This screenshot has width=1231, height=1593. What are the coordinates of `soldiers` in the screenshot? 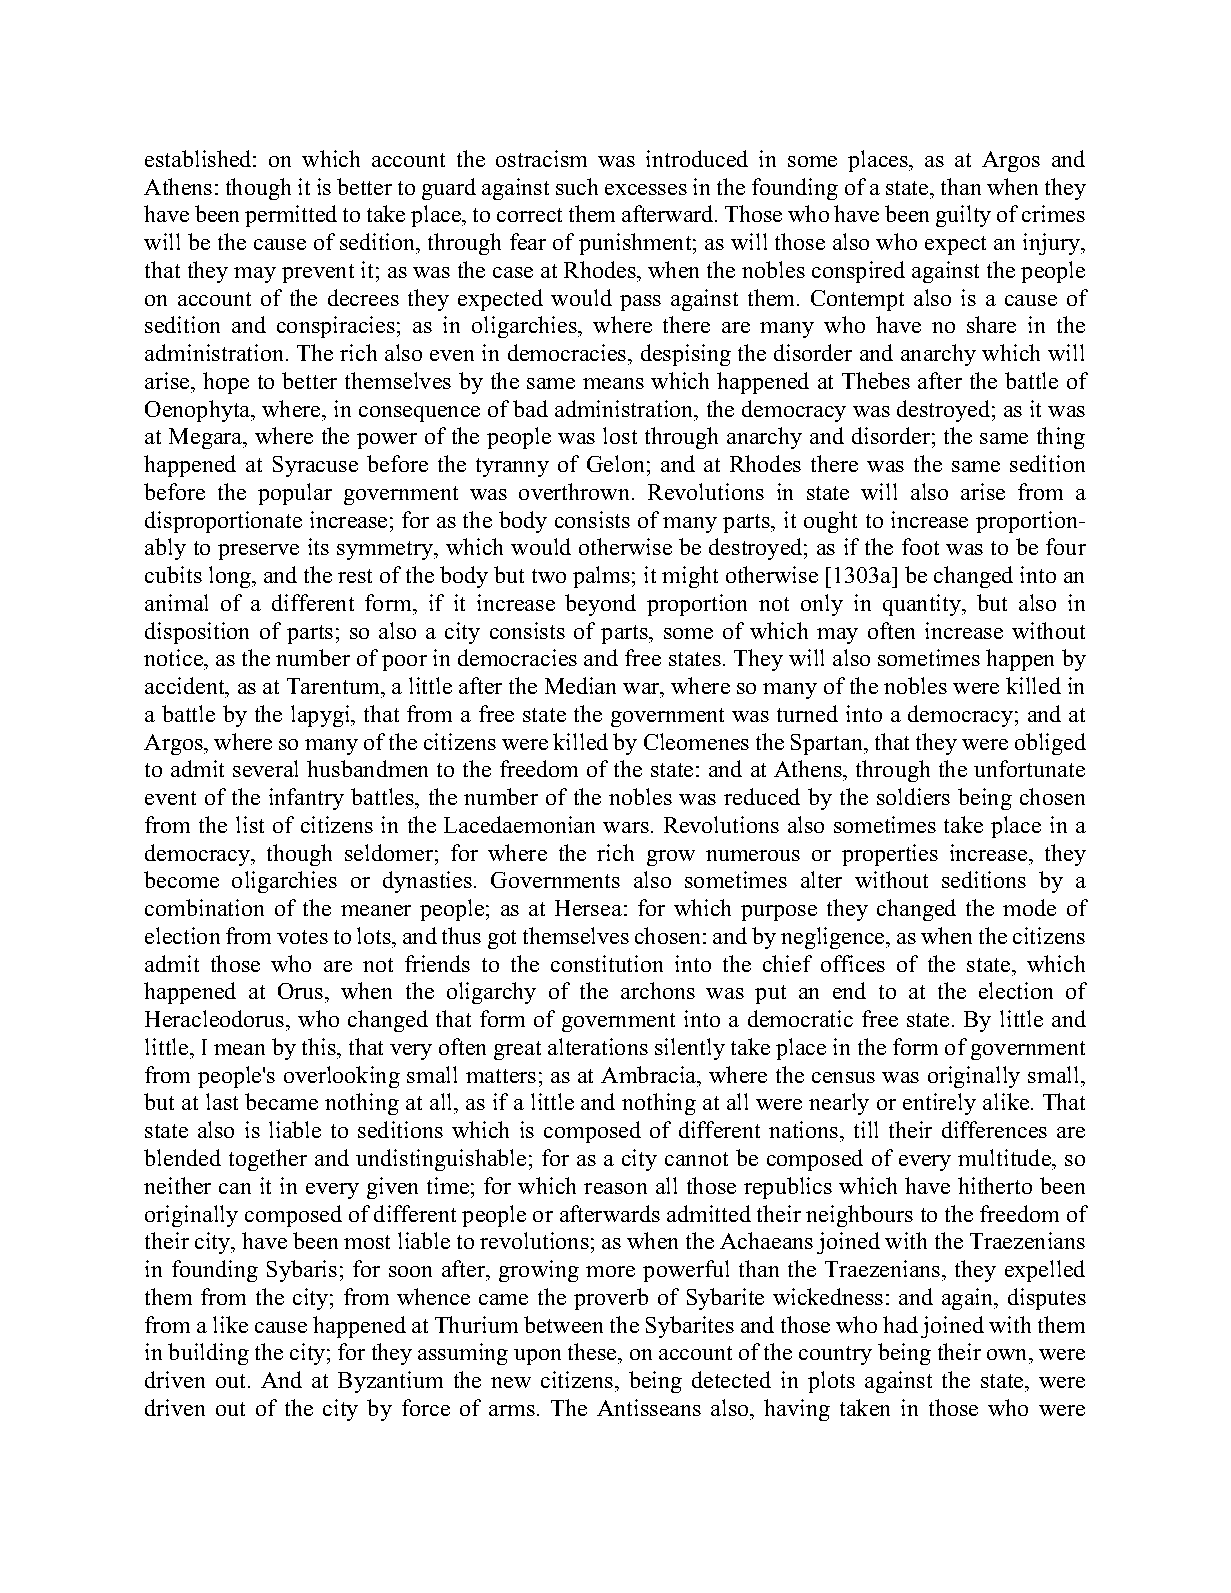 It's located at (913, 796).
